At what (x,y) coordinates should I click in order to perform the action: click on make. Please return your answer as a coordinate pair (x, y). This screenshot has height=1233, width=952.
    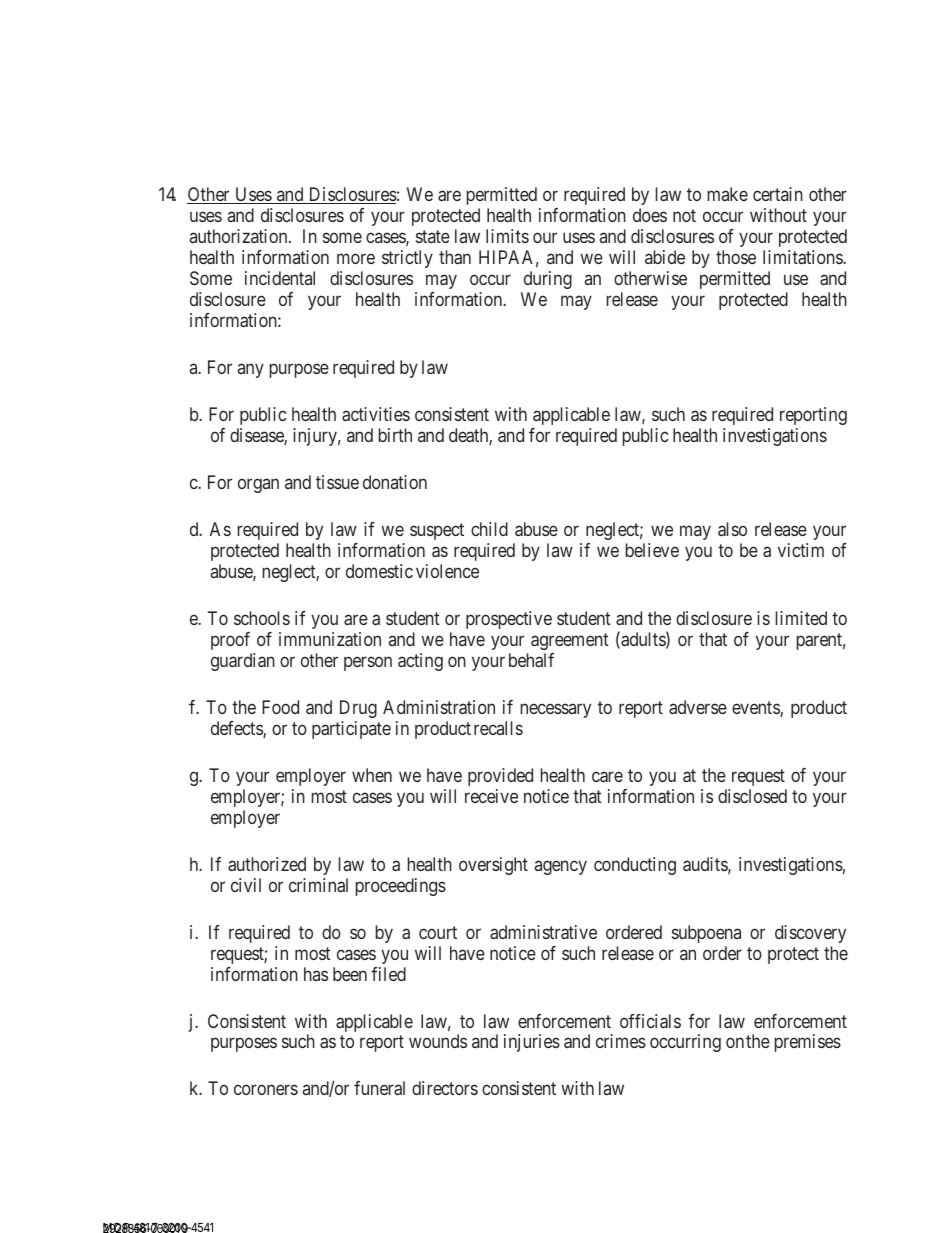
    Looking at the image, I should click on (728, 194).
